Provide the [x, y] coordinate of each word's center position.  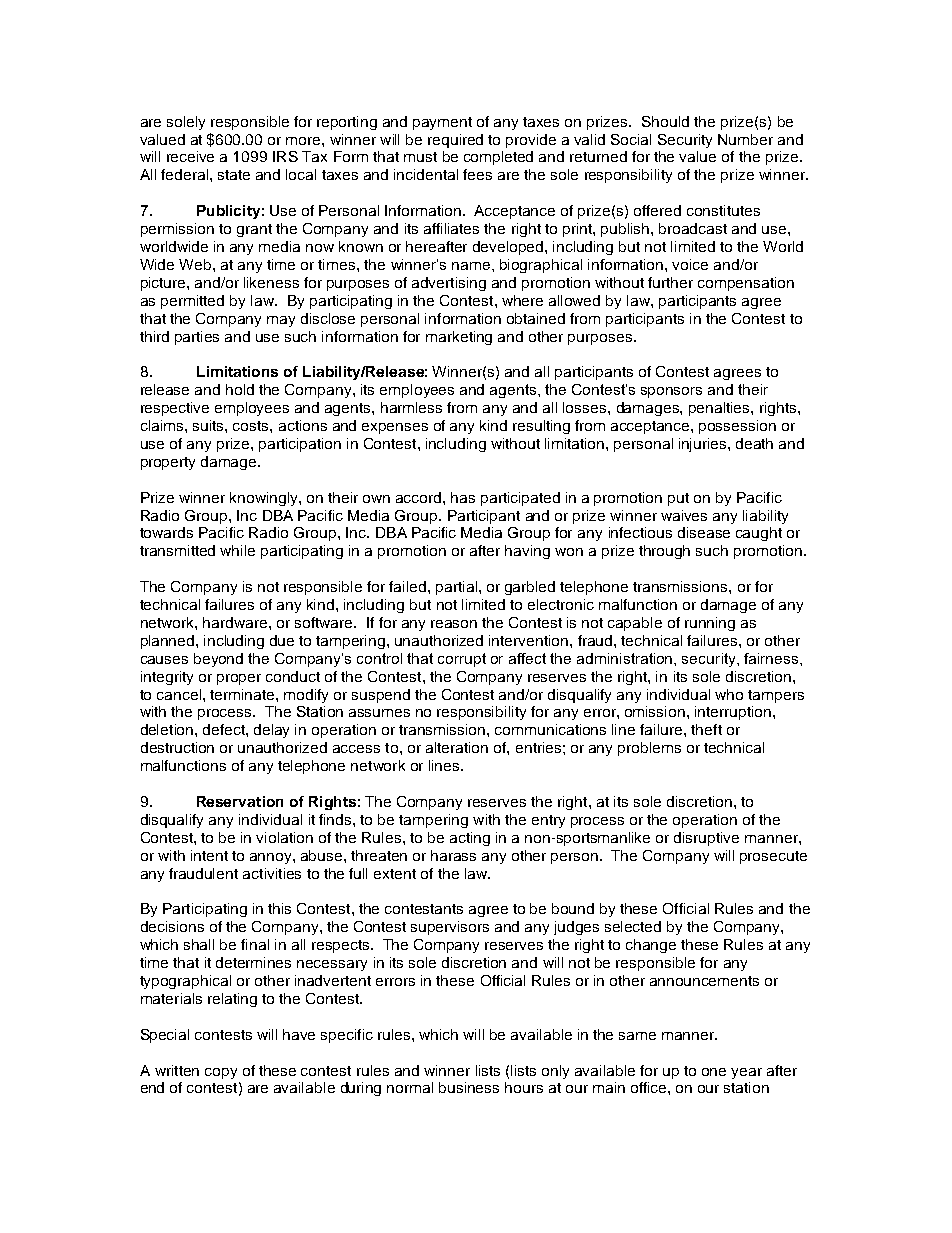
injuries [704, 445]
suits [209, 425]
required [455, 141]
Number [745, 139]
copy [221, 1073]
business [469, 1087]
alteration [457, 747]
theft [706, 729]
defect [225, 729]
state [234, 175]
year [746, 1073]
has [463, 497]
